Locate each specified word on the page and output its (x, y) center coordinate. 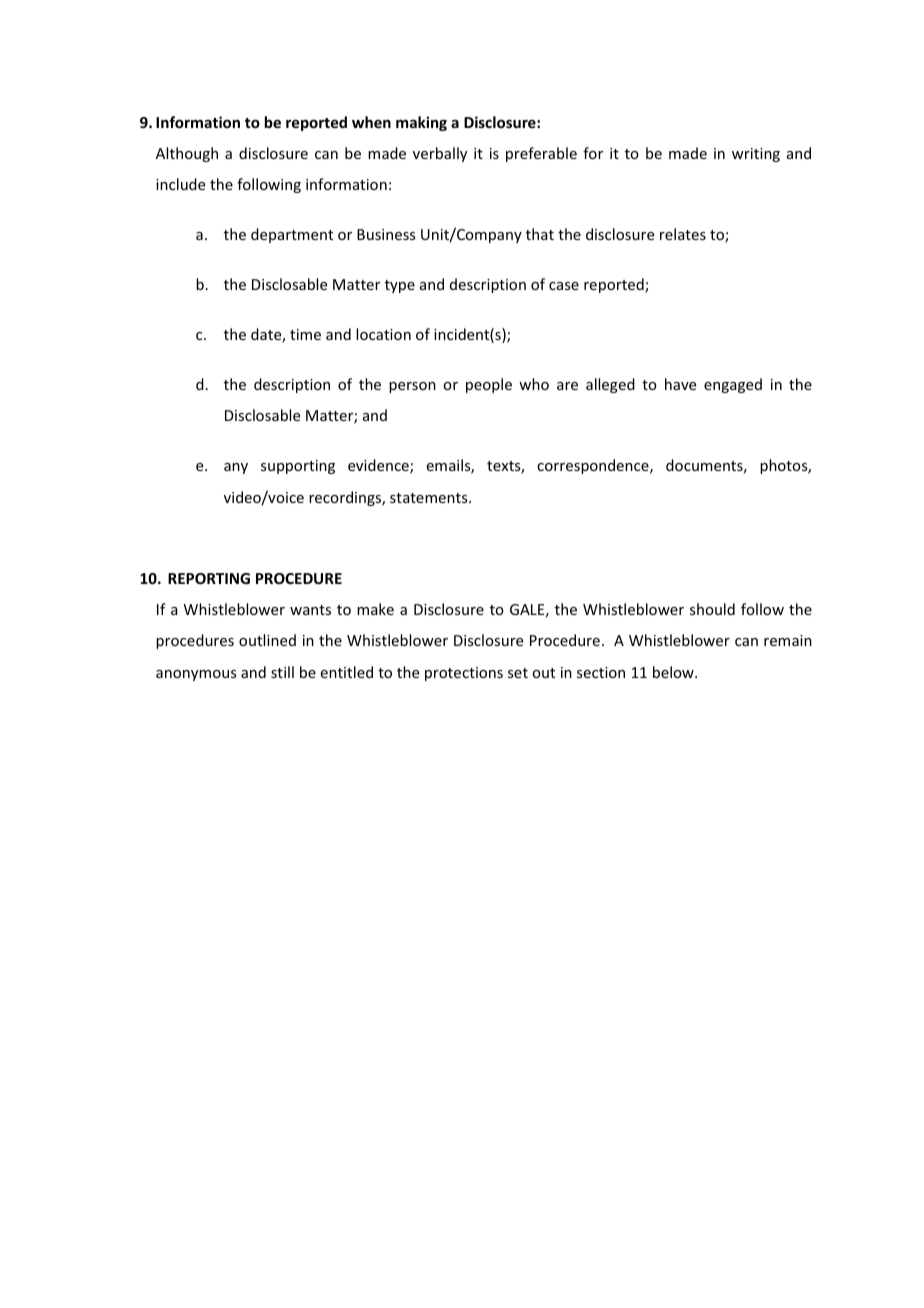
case (564, 286)
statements (430, 498)
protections (464, 674)
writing (756, 155)
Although (187, 154)
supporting (298, 467)
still (282, 672)
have (680, 384)
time (305, 334)
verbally (440, 154)
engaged (733, 385)
